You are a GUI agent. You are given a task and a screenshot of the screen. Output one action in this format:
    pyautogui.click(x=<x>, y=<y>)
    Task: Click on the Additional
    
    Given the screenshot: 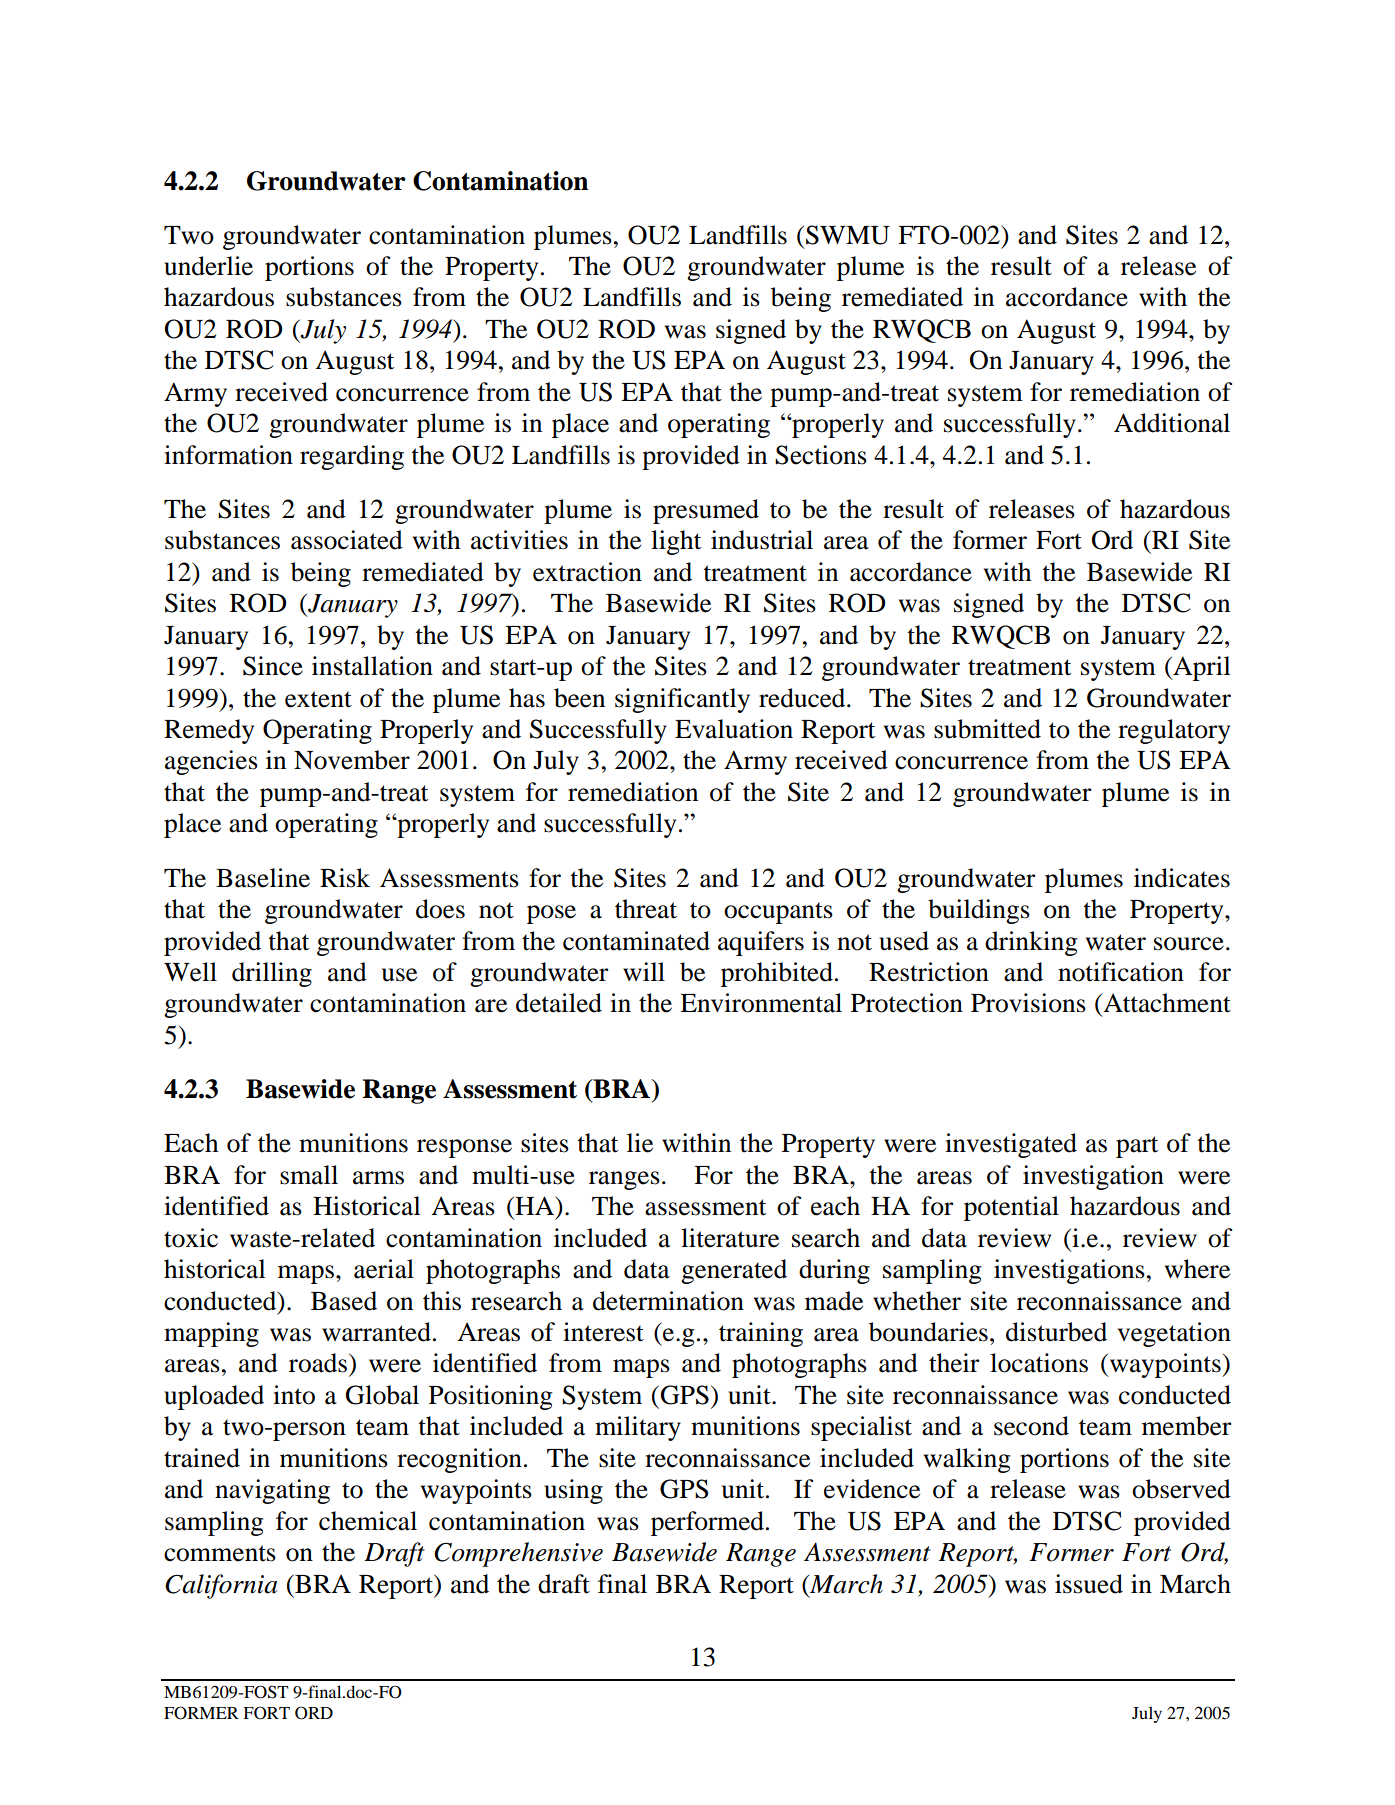 What is the action you would take?
    pyautogui.click(x=1172, y=423)
